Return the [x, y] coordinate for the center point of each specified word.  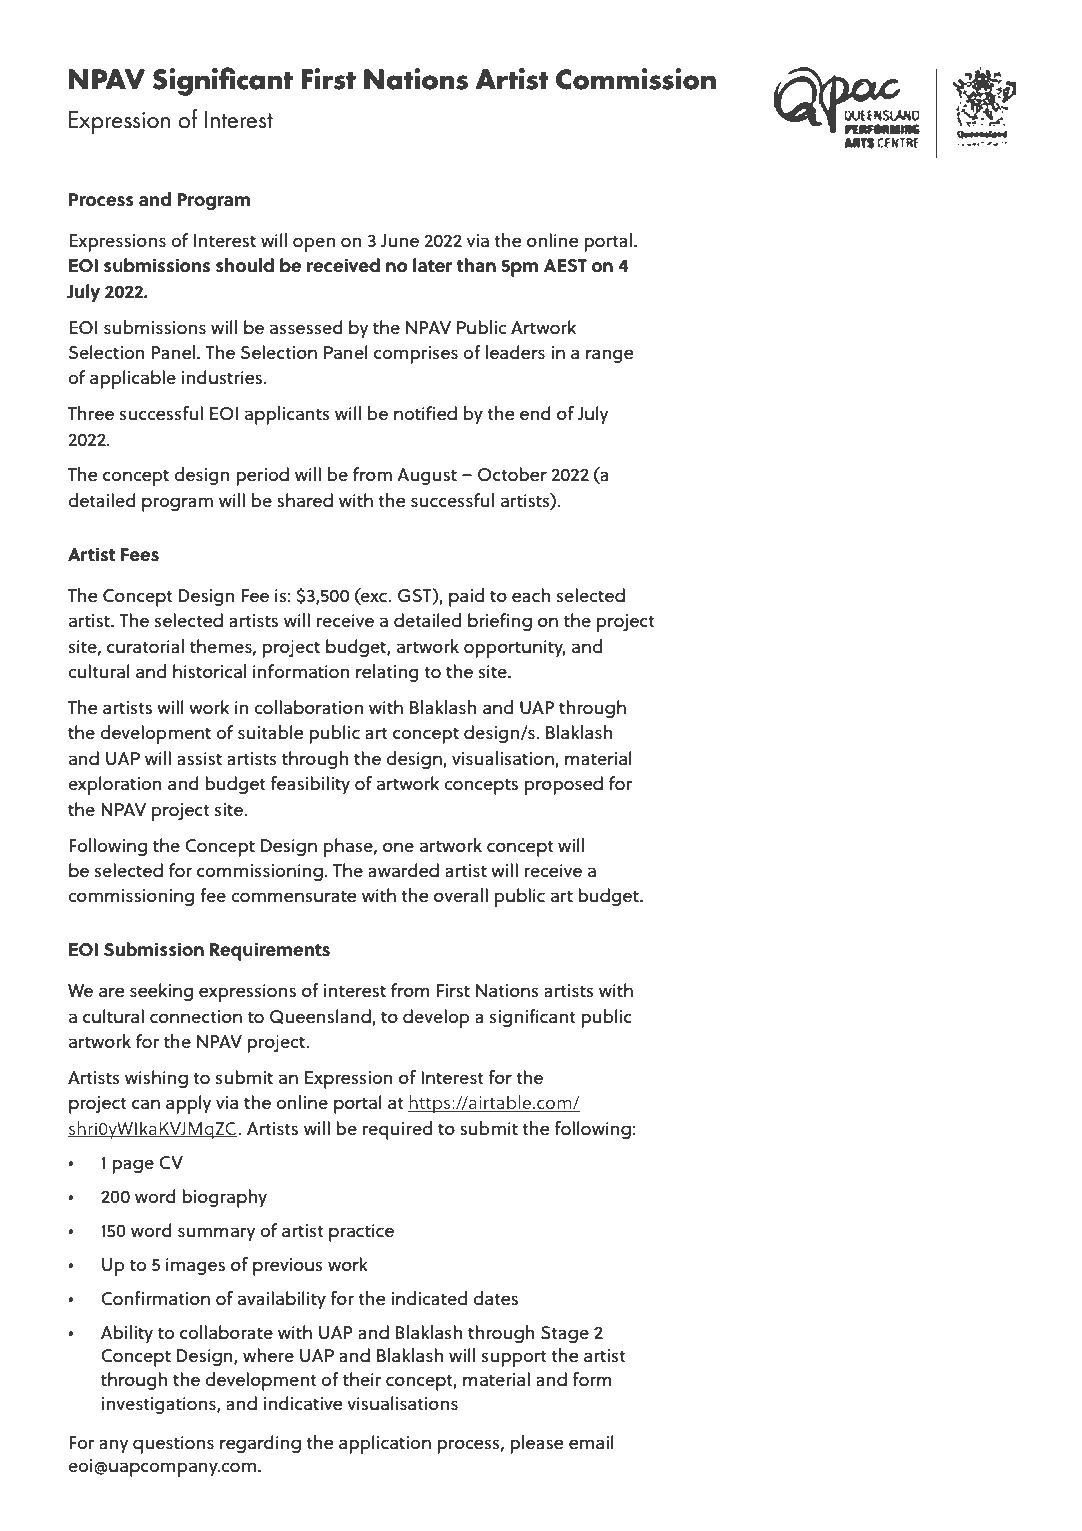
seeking [161, 992]
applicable [133, 379]
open [314, 244]
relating [387, 673]
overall [461, 895]
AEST [565, 265]
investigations [160, 1405]
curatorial [145, 646]
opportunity [515, 649]
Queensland [321, 1017]
